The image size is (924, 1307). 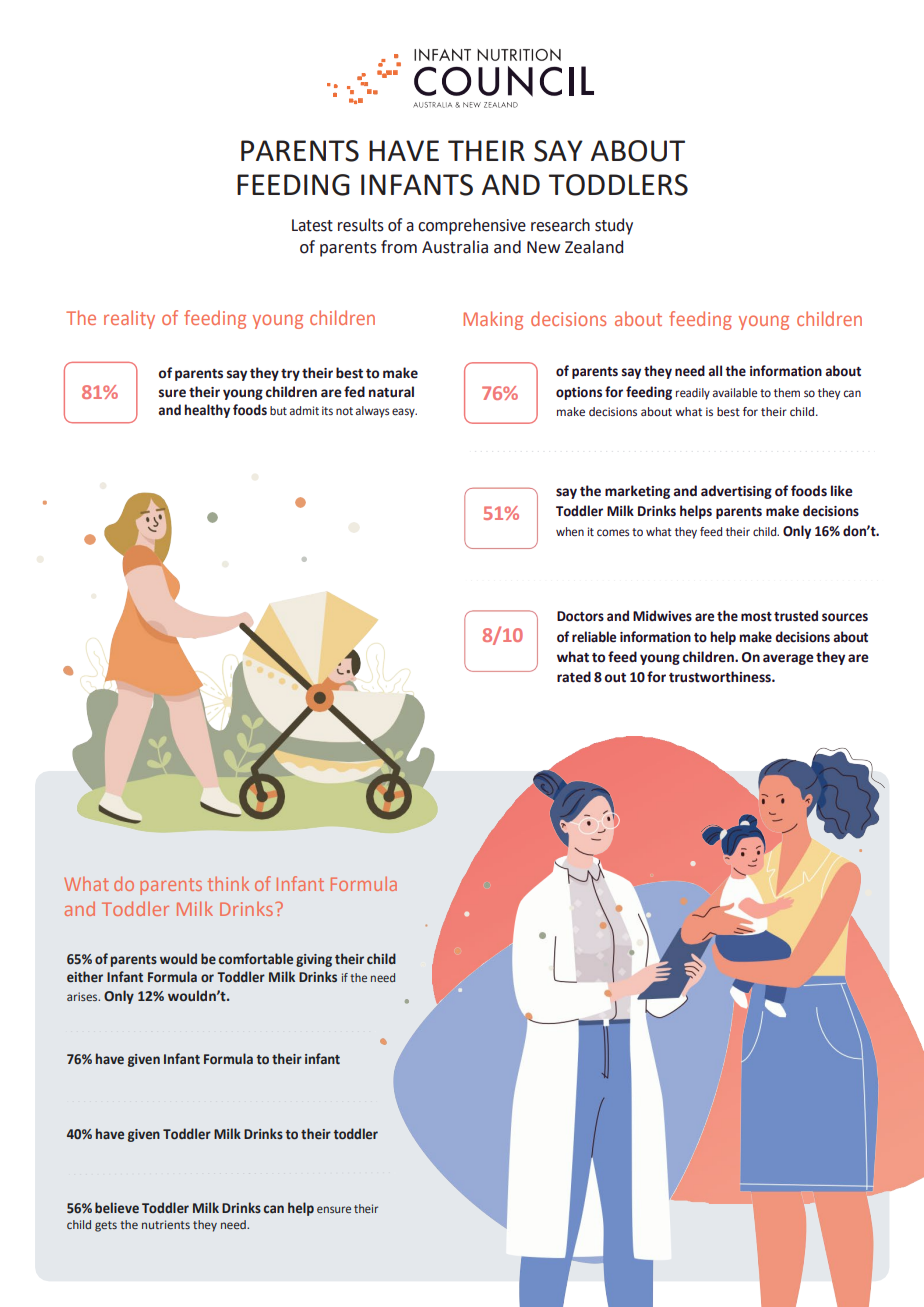 What do you see at coordinates (614, 226) in the screenshot?
I see `study` at bounding box center [614, 226].
